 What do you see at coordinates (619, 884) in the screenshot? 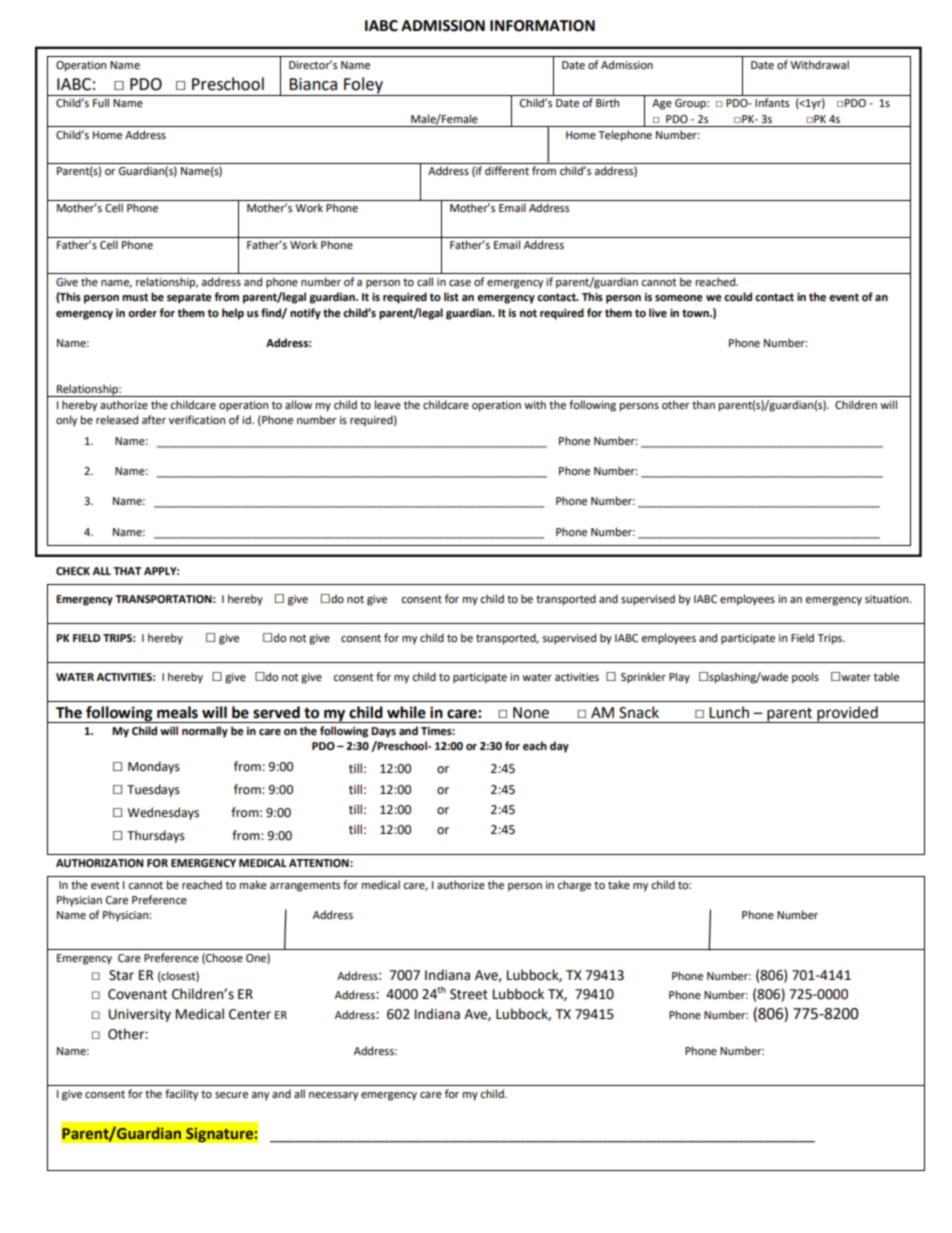
I see `take` at bounding box center [619, 884].
